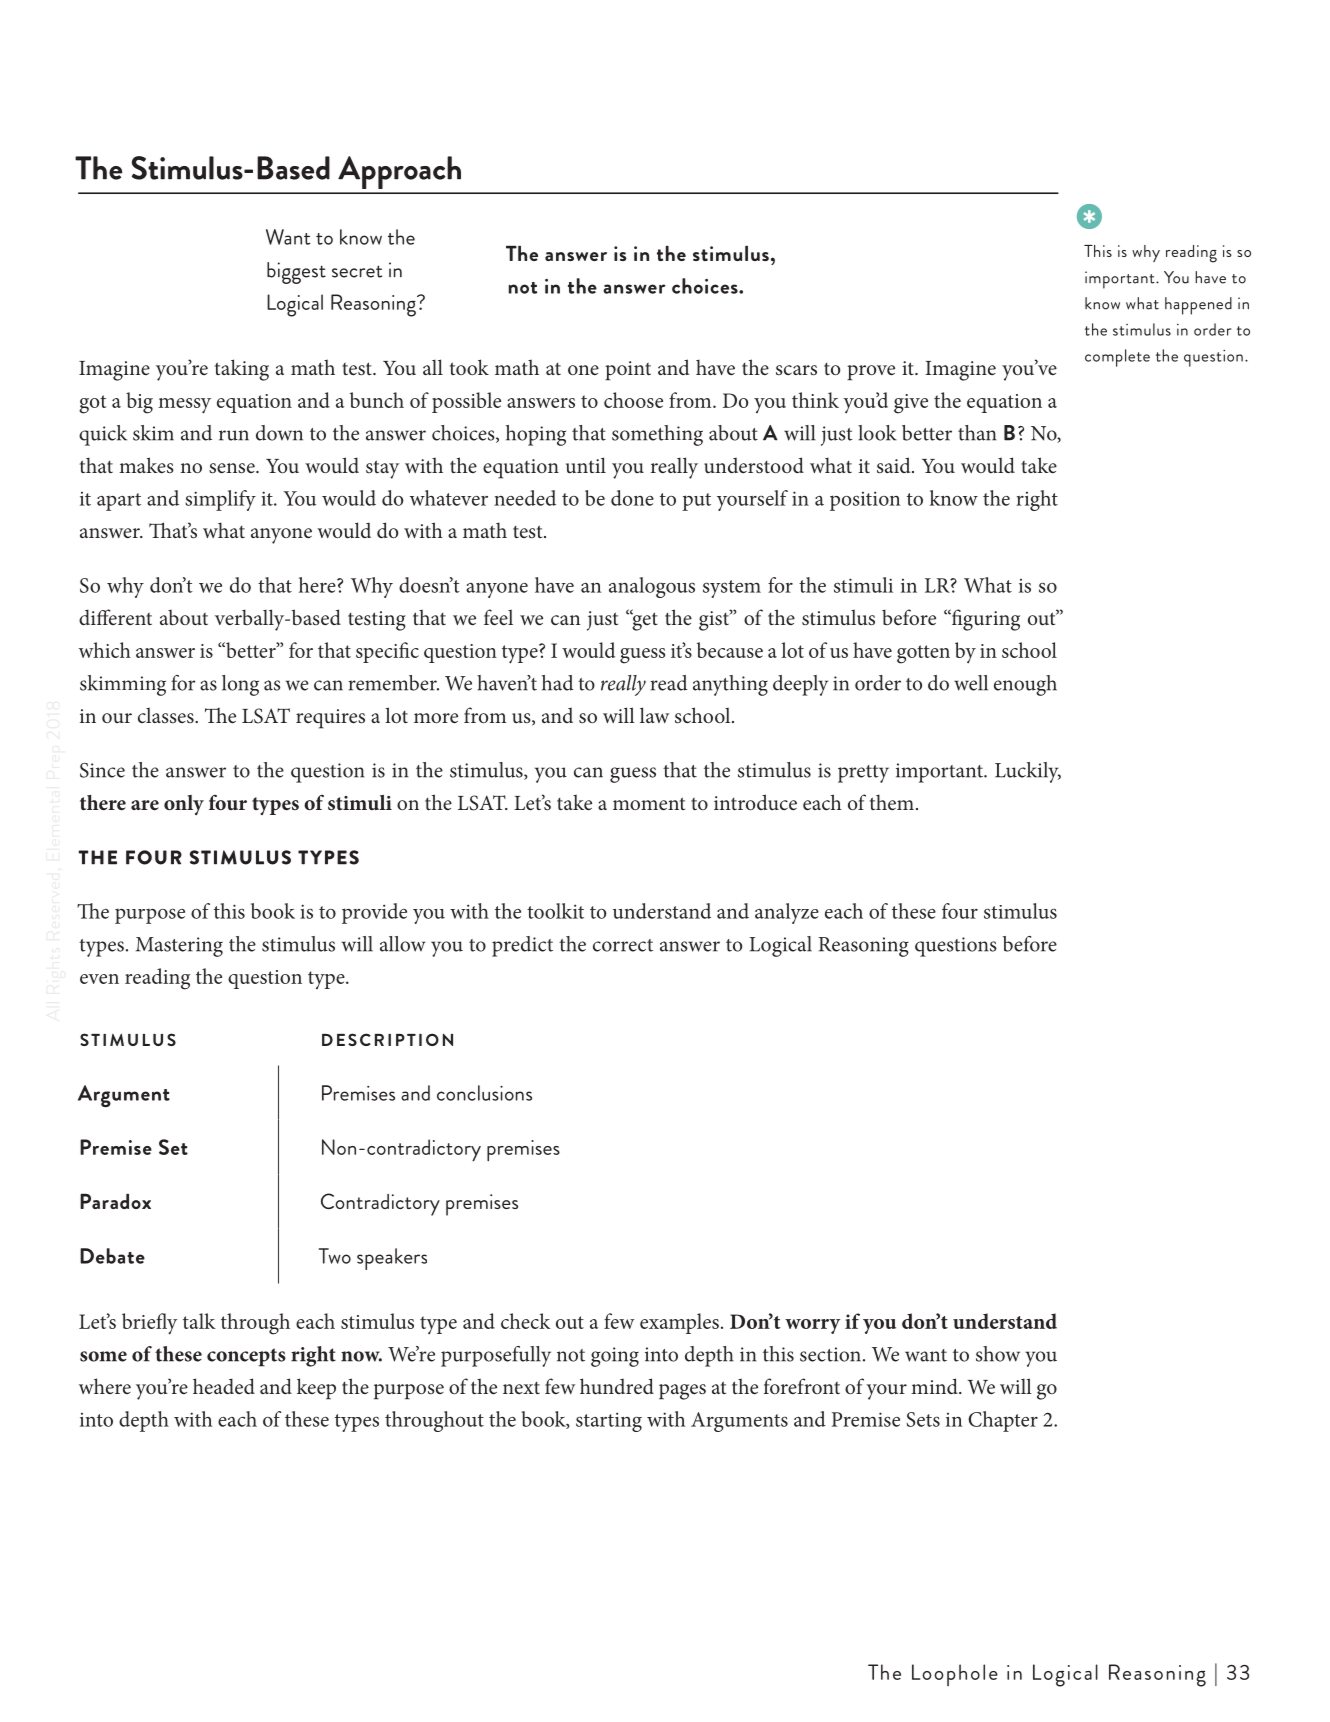 This screenshot has height=1722, width=1330. Describe the element at coordinates (955, 1675) in the screenshot. I see `Loophole` at that location.
